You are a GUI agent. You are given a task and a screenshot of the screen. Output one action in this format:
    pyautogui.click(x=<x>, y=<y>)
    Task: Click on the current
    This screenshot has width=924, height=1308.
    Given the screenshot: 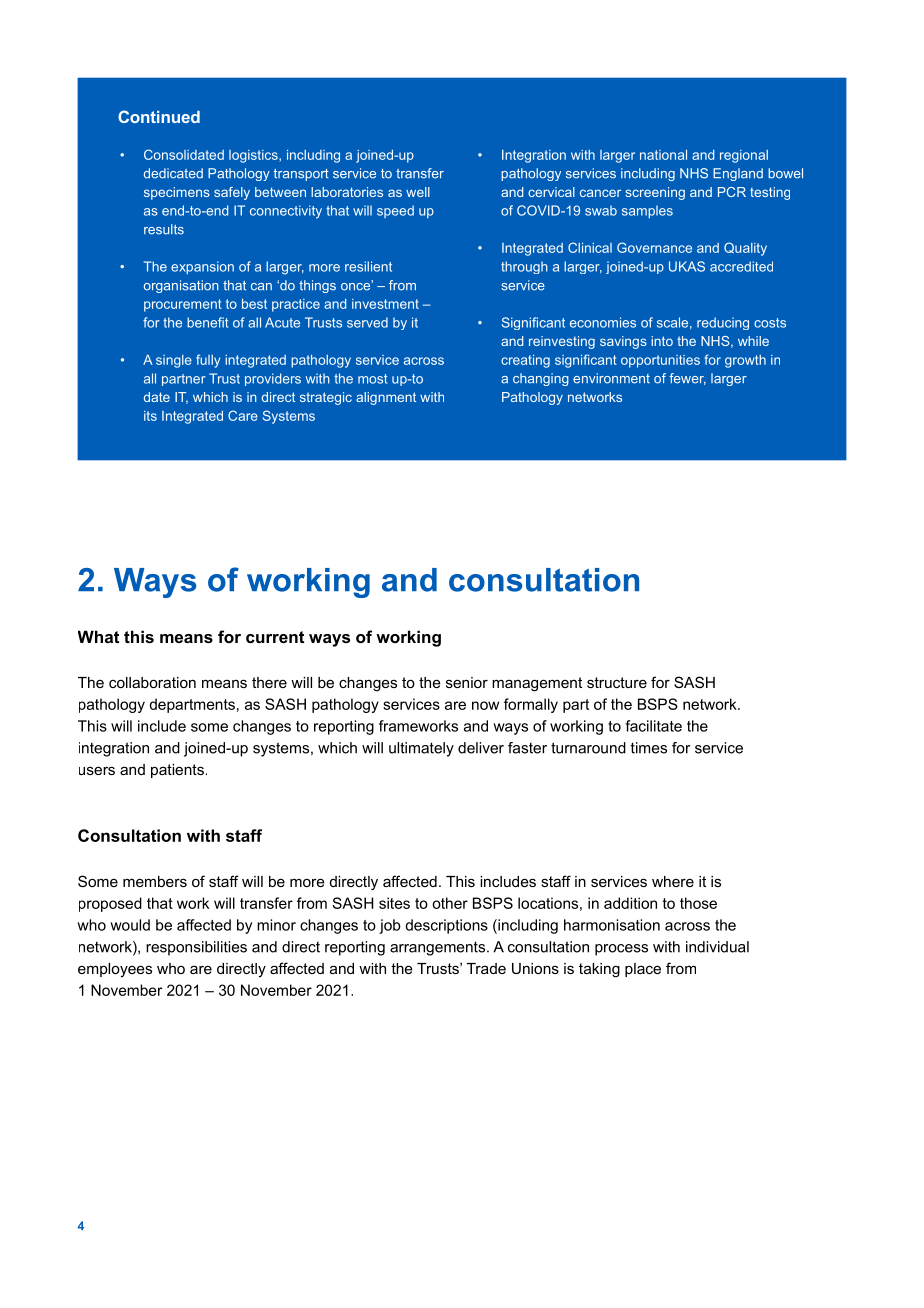 What is the action you would take?
    pyautogui.click(x=275, y=637)
